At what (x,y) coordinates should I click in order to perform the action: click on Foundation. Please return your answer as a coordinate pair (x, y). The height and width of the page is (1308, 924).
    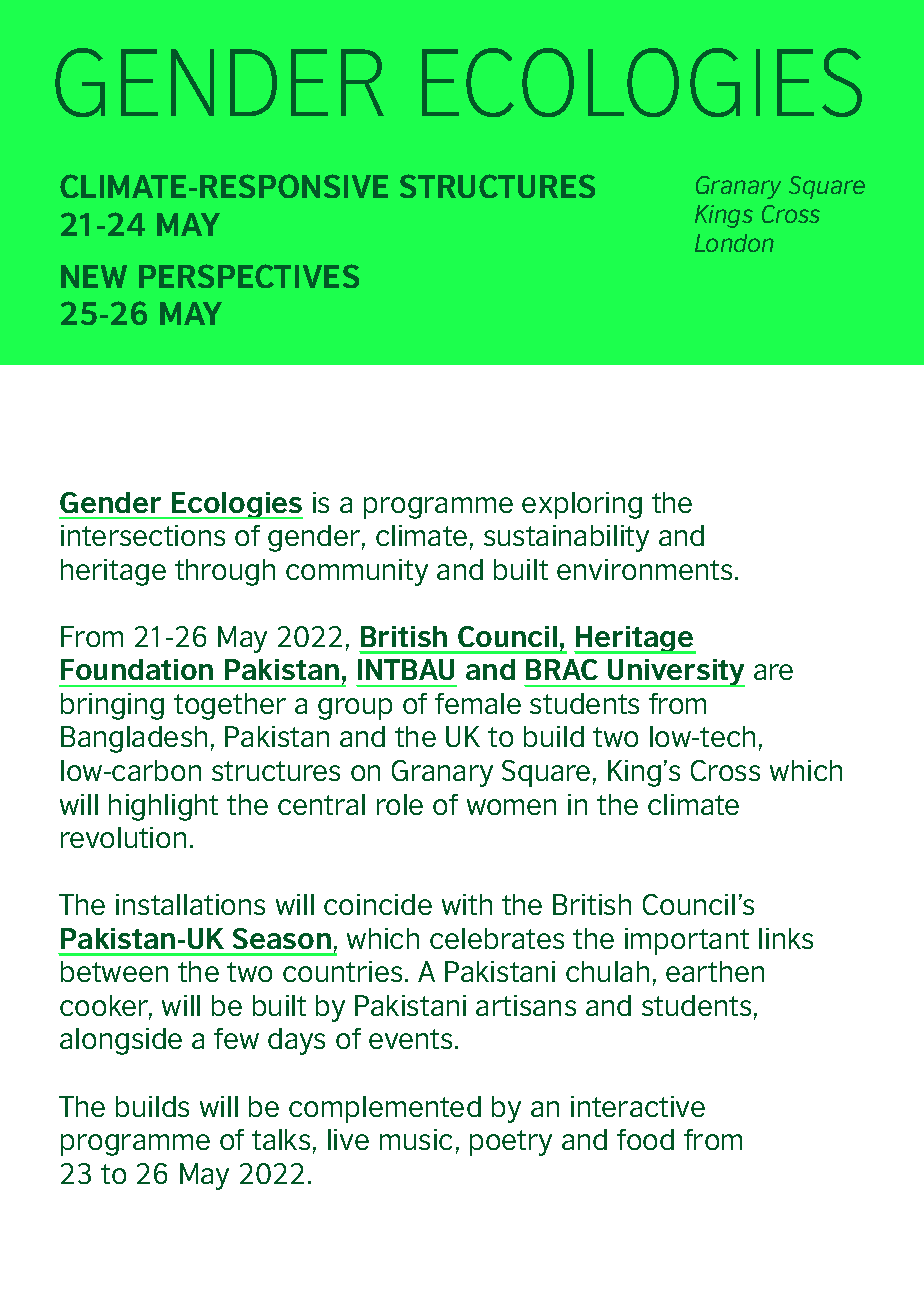
    Looking at the image, I should click on (137, 669).
